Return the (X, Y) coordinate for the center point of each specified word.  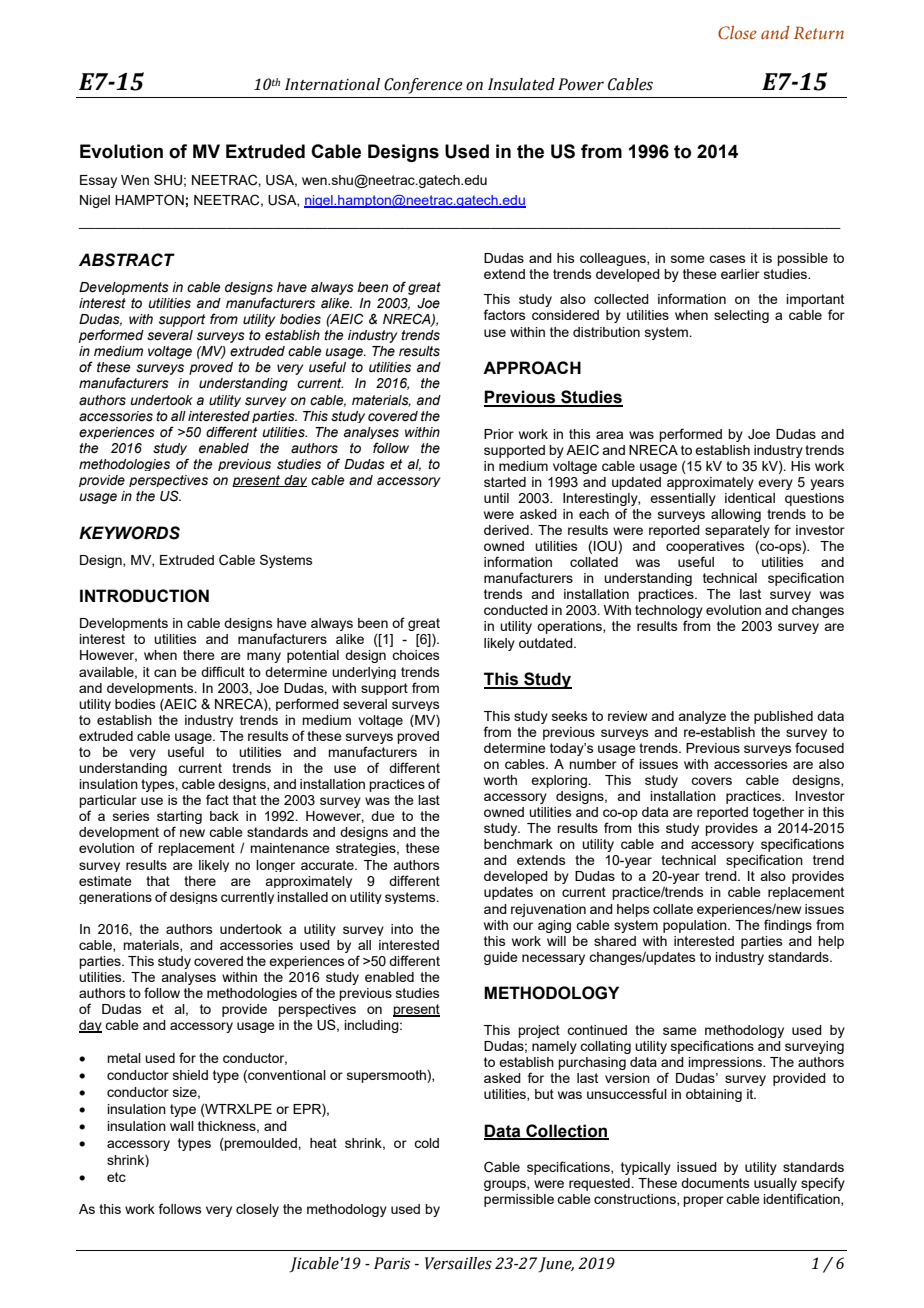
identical (750, 498)
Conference (423, 86)
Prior (499, 434)
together (778, 813)
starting (179, 819)
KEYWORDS (129, 533)
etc (116, 1177)
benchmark (518, 844)
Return (819, 33)
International (332, 84)
